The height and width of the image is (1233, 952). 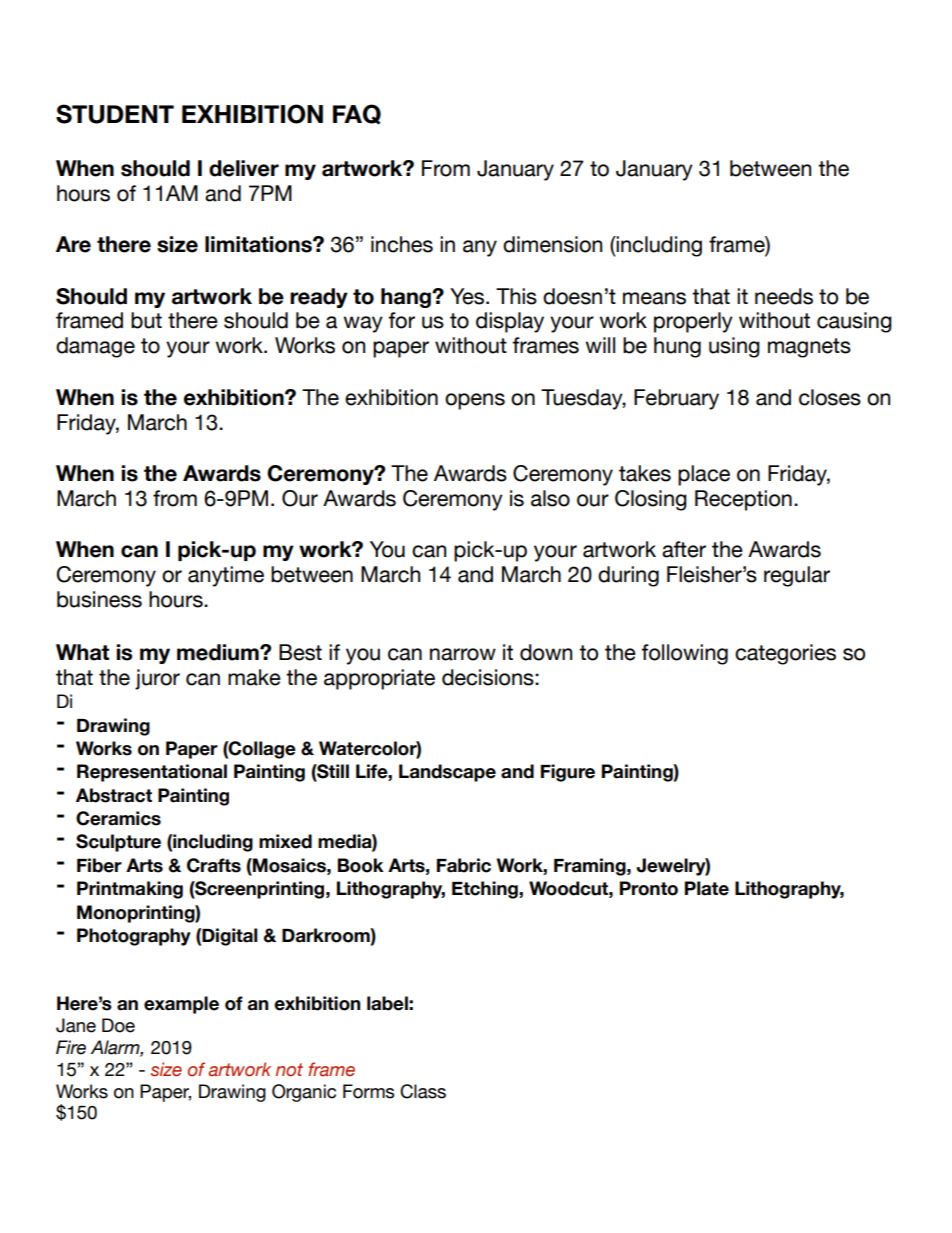 I want to click on Landscape, so click(x=447, y=773).
